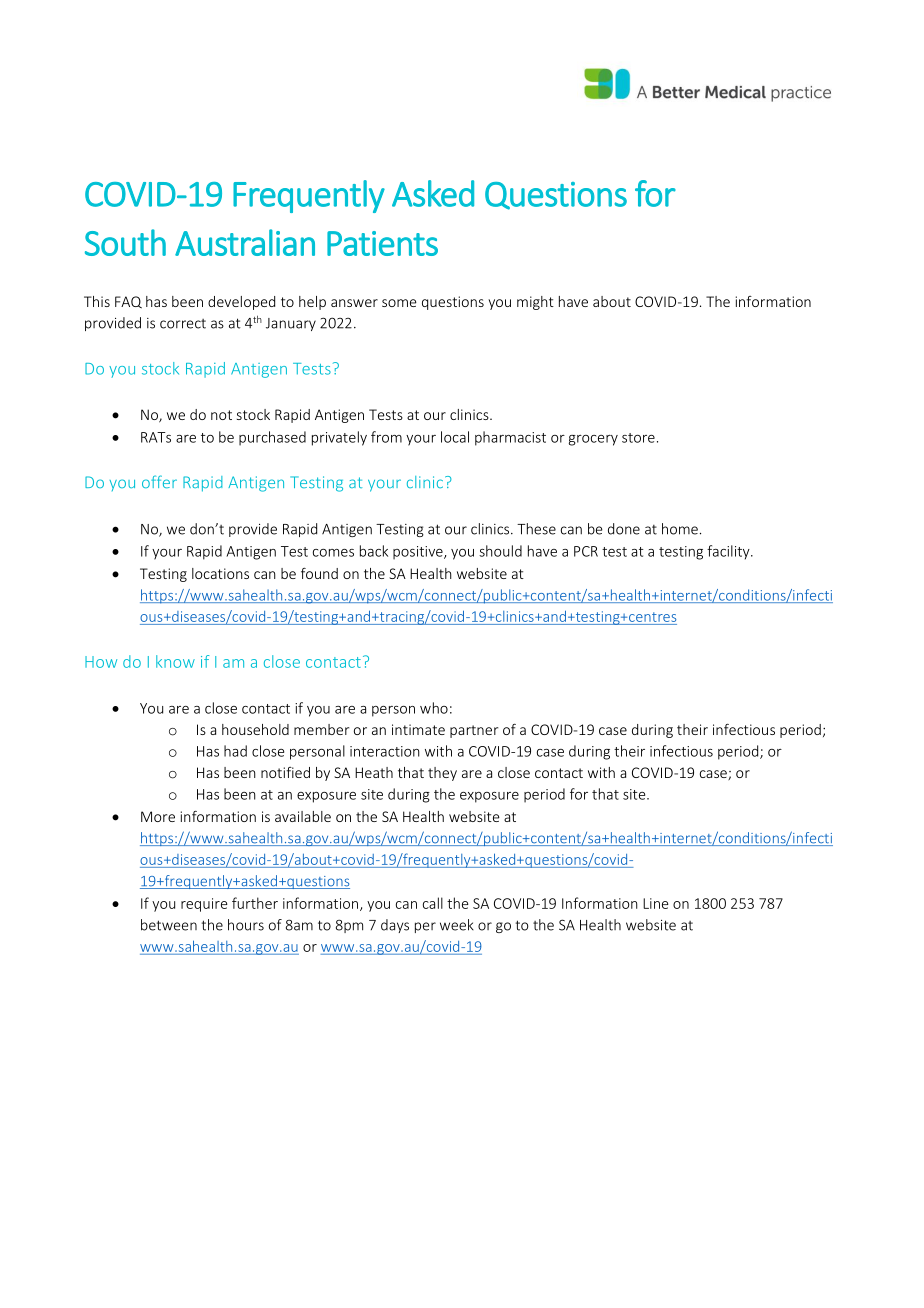 The image size is (924, 1308). Describe the element at coordinates (586, 551) in the page. I see `PCR` at that location.
